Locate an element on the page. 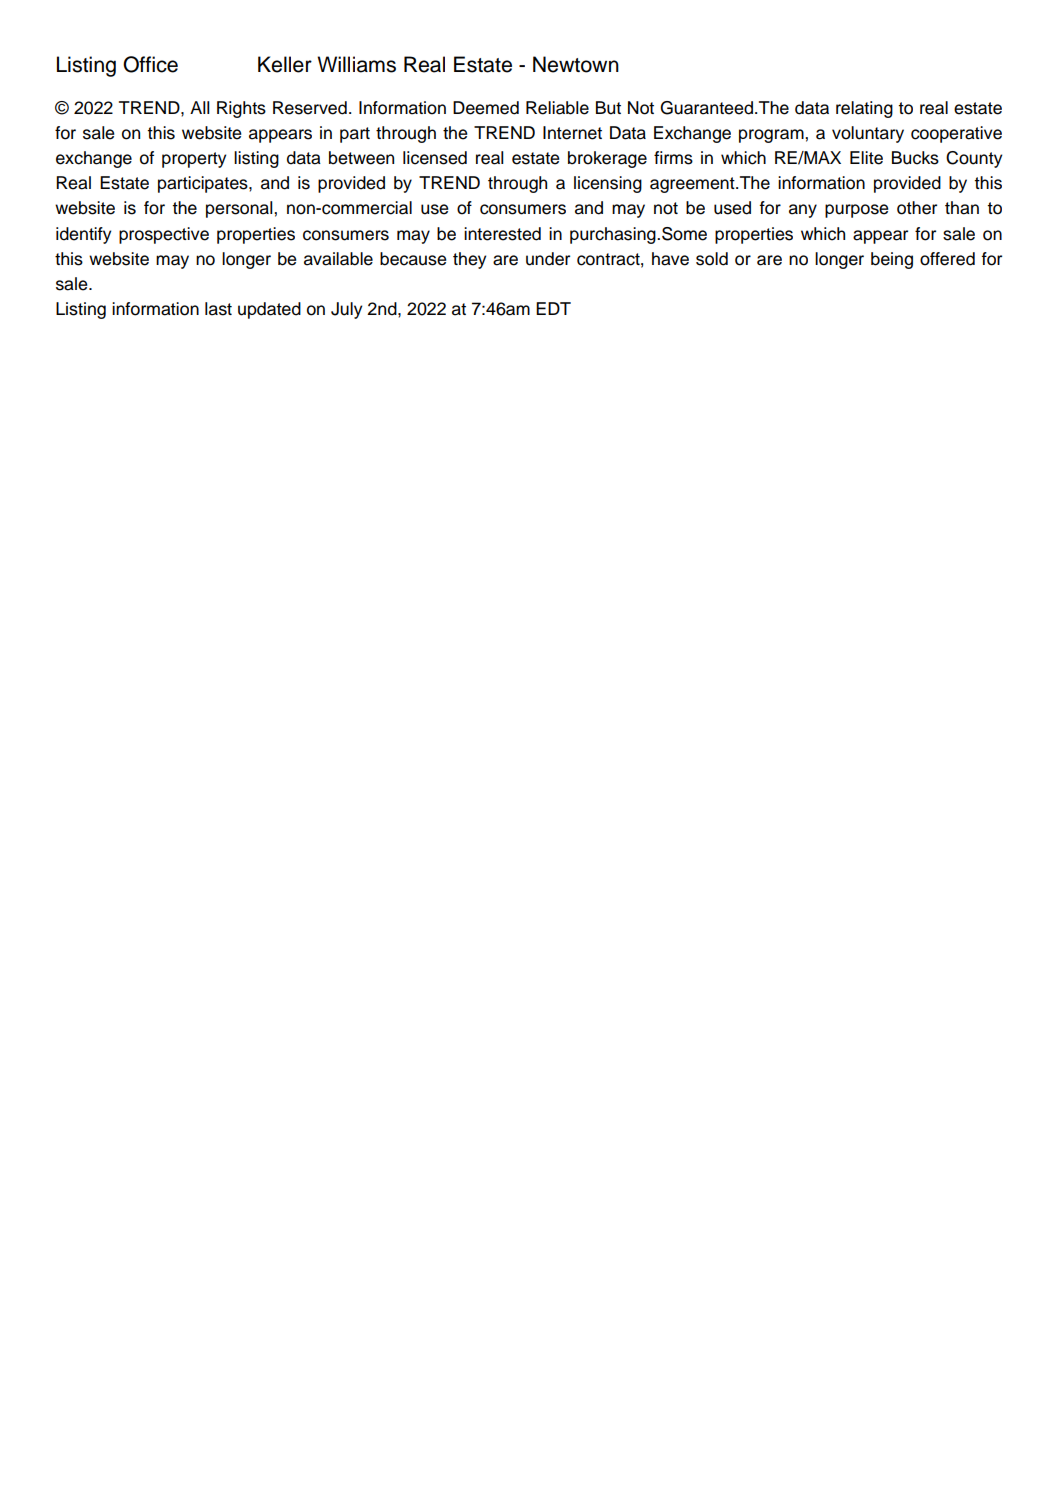 This page has height=1496, width=1058. Newtown is located at coordinates (576, 64).
